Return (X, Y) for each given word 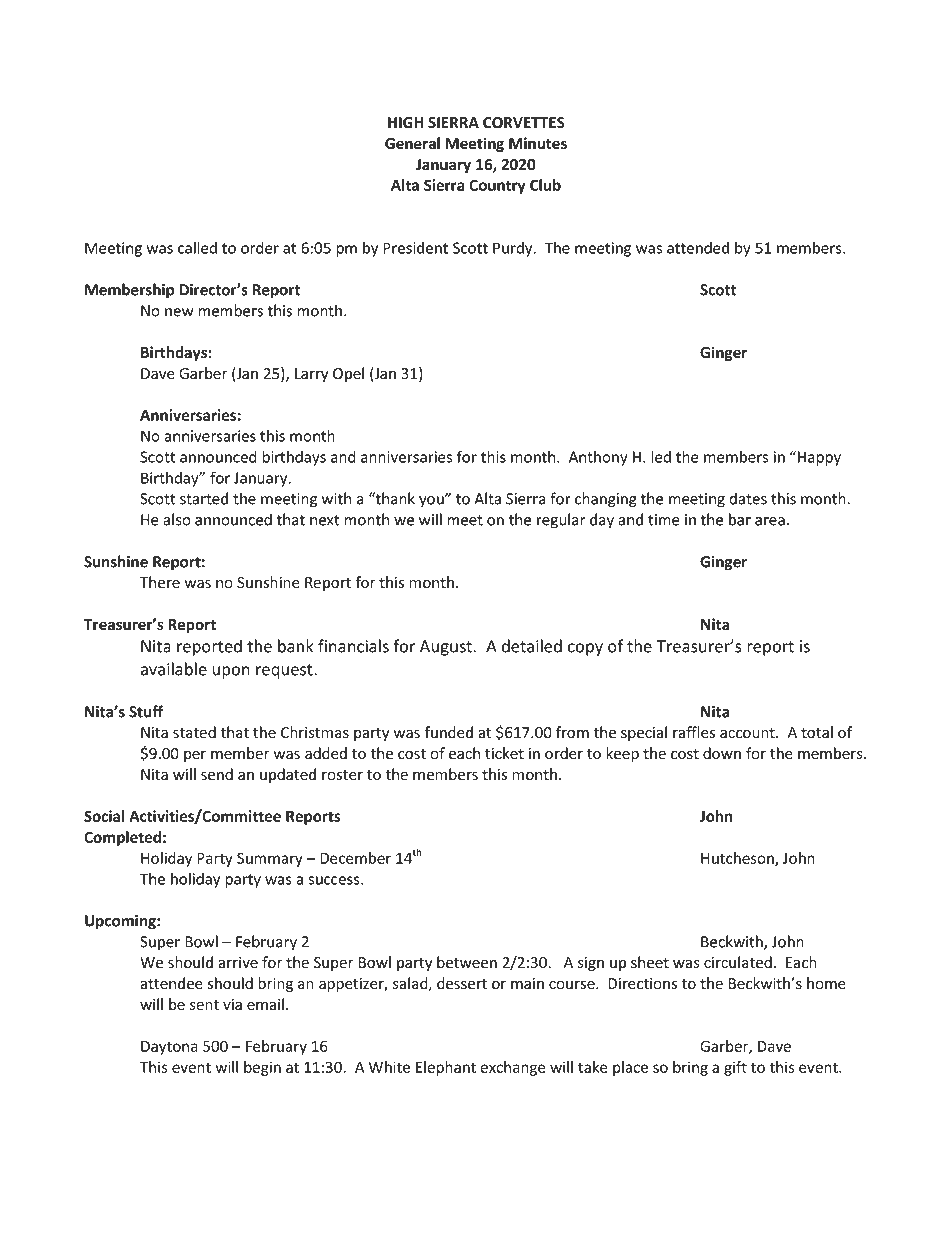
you (432, 501)
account (748, 733)
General (412, 143)
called (197, 247)
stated (194, 732)
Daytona (169, 1048)
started (204, 498)
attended (698, 247)
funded (448, 732)
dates (748, 498)
